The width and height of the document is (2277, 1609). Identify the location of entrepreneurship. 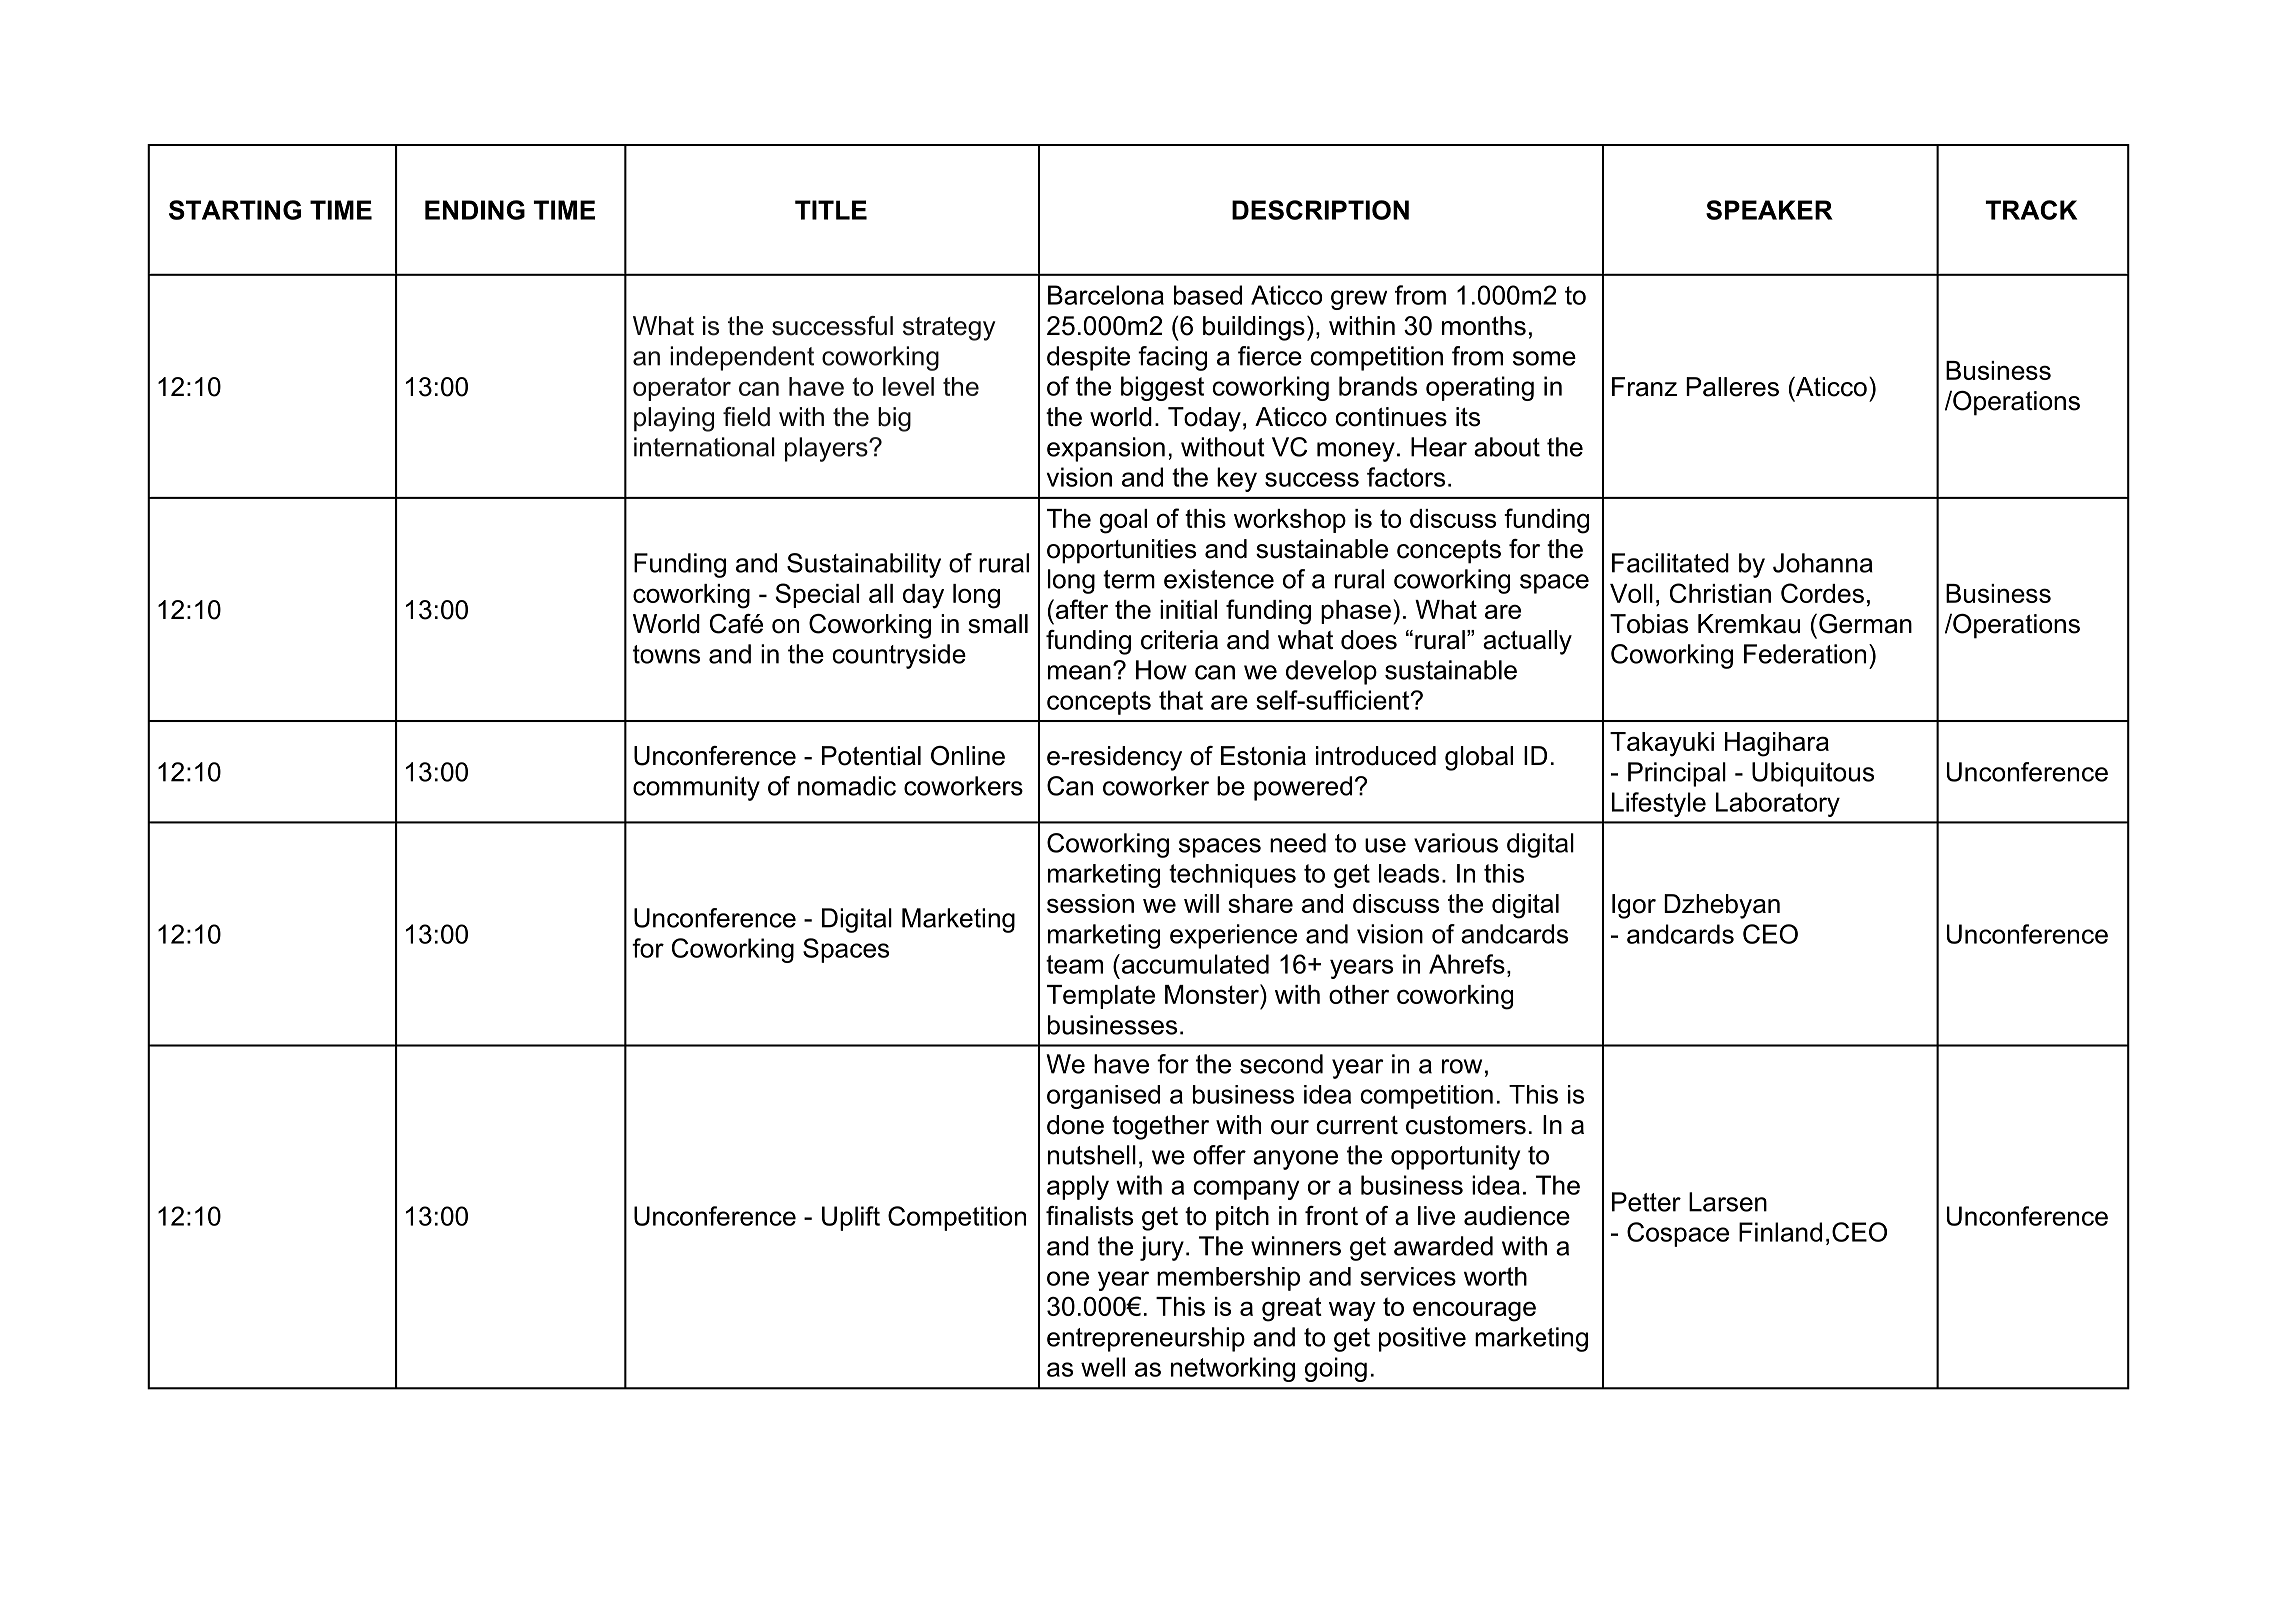
(1146, 1339).
